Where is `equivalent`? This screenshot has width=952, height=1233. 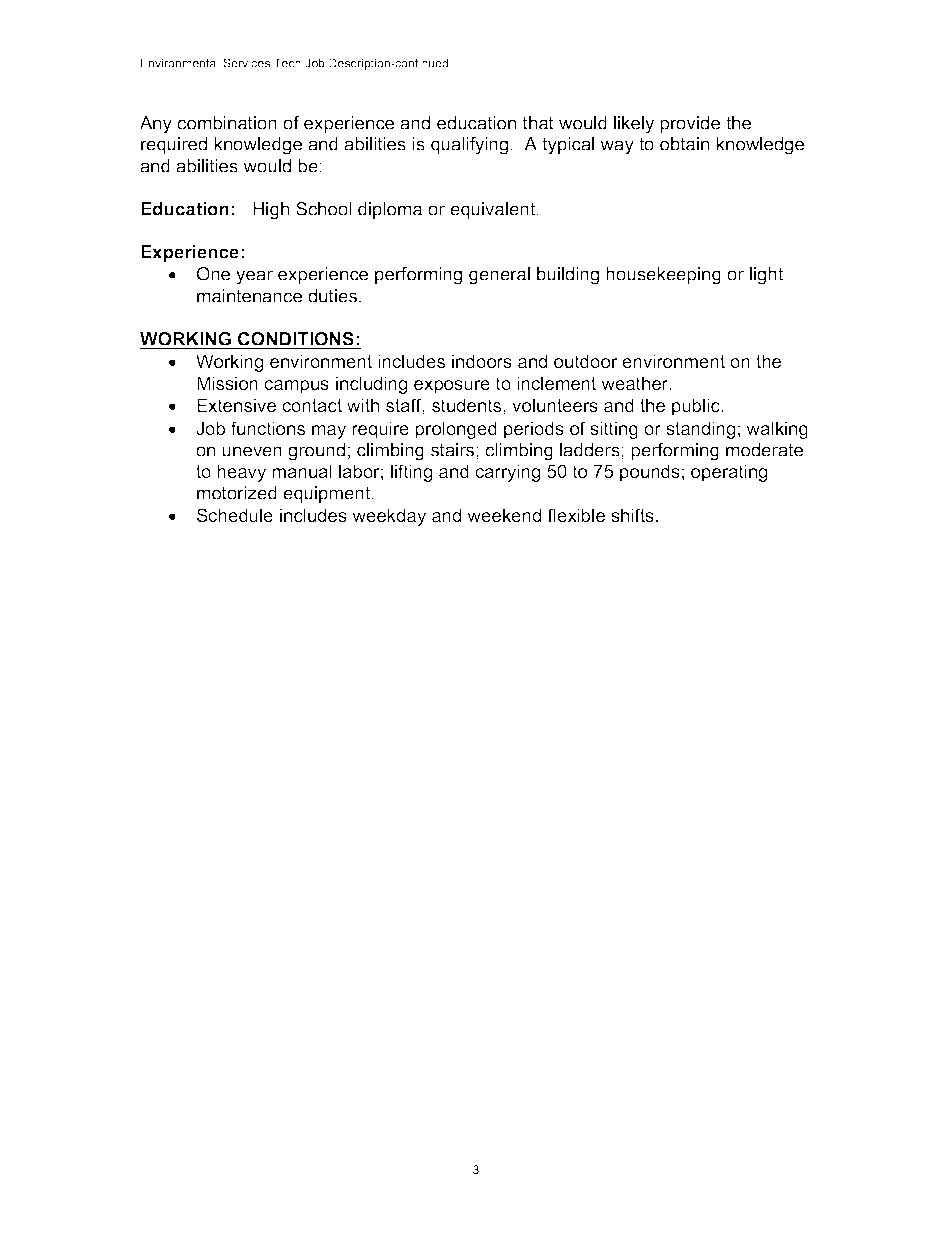 equivalent is located at coordinates (494, 210).
